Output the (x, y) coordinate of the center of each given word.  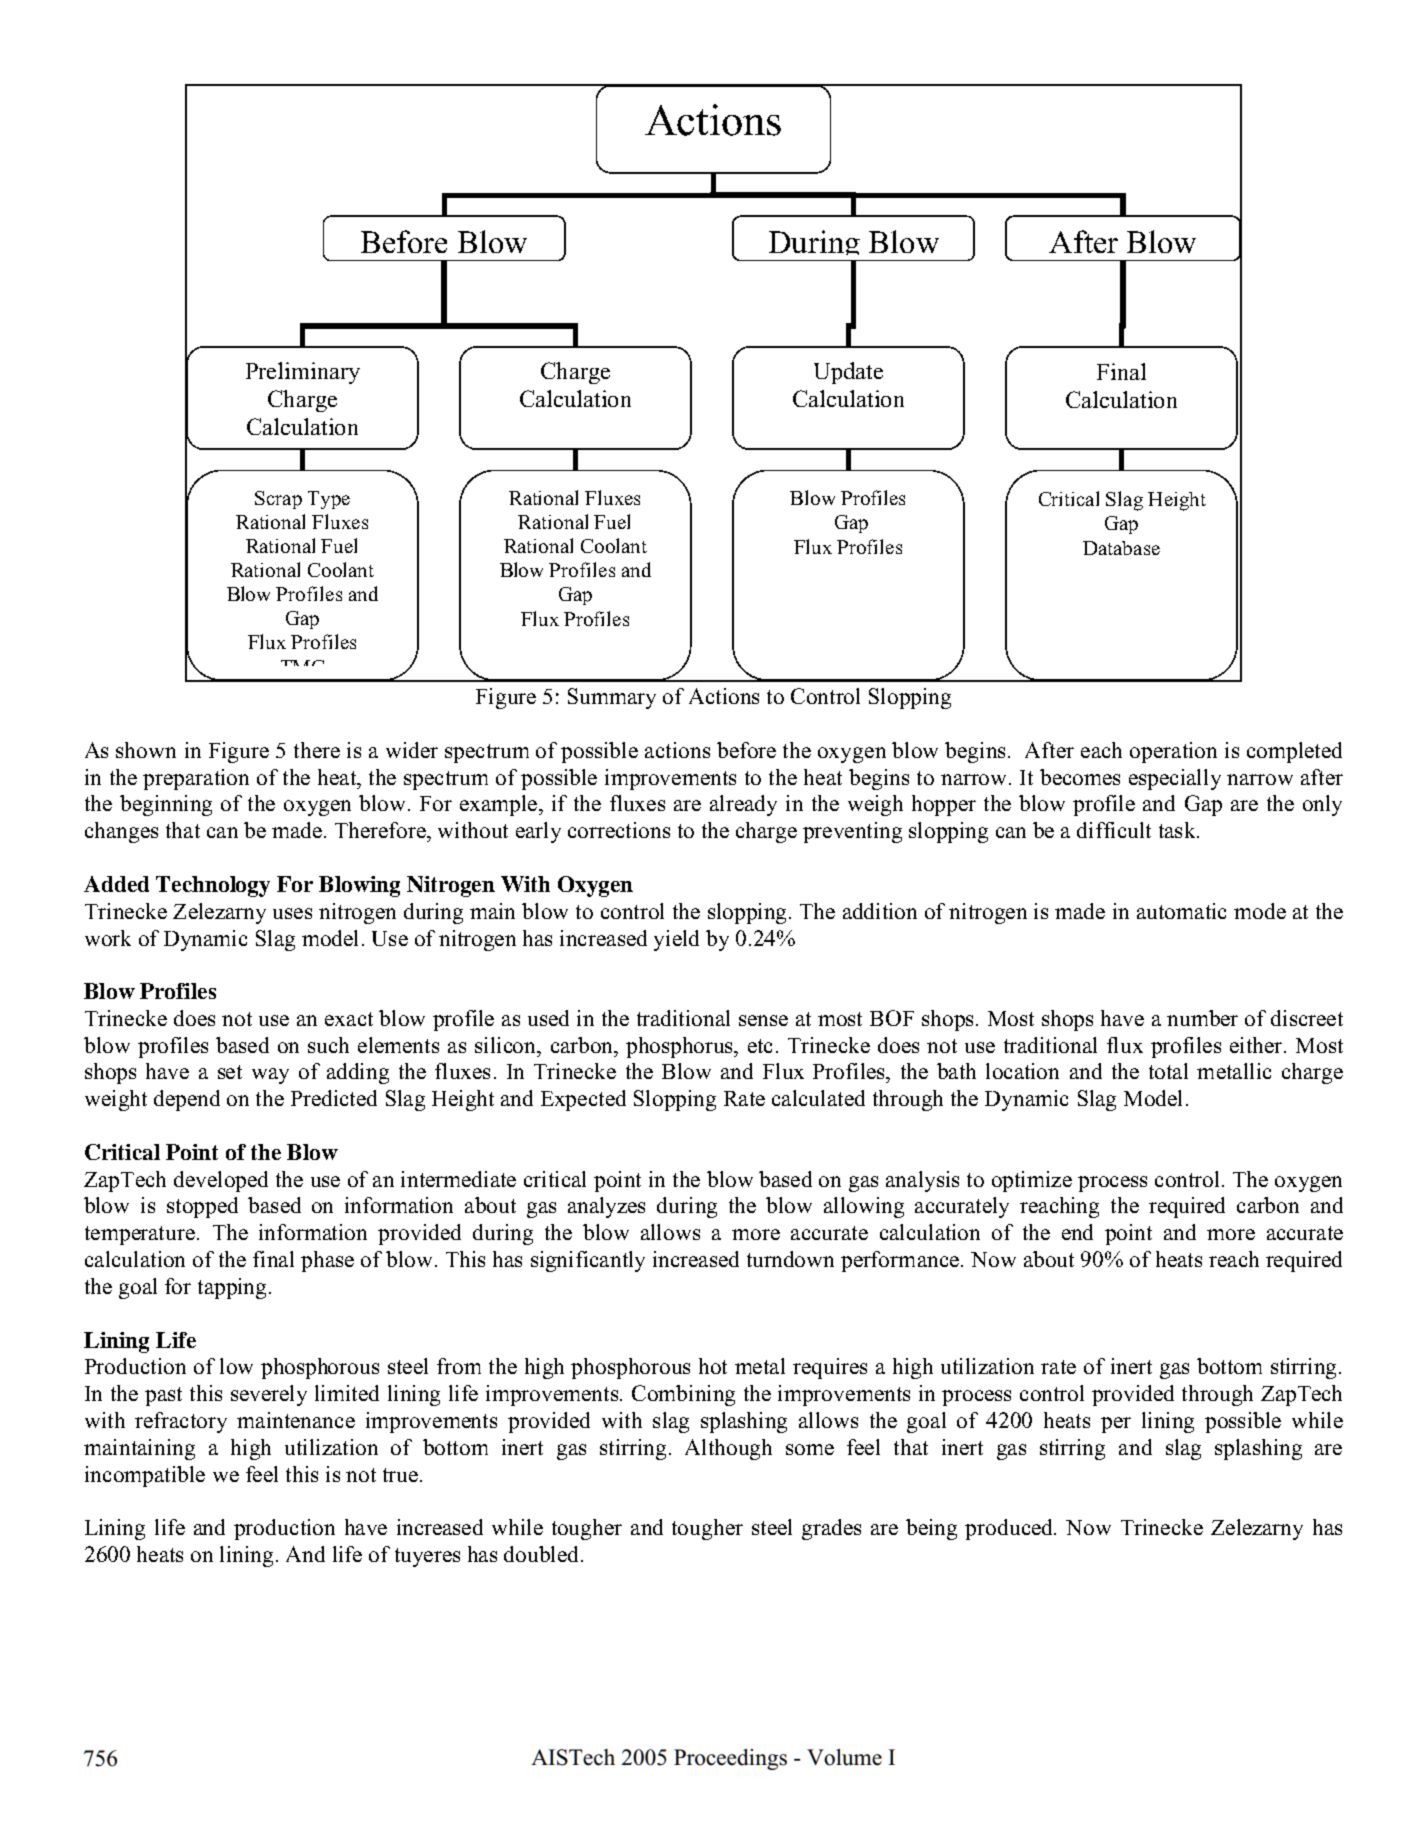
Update (848, 373)
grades (831, 1529)
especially (1175, 779)
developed (221, 1181)
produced (1010, 1529)
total (1168, 1071)
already (743, 805)
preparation (196, 779)
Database (1121, 548)
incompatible (145, 1476)
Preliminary (303, 373)
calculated (818, 1098)
